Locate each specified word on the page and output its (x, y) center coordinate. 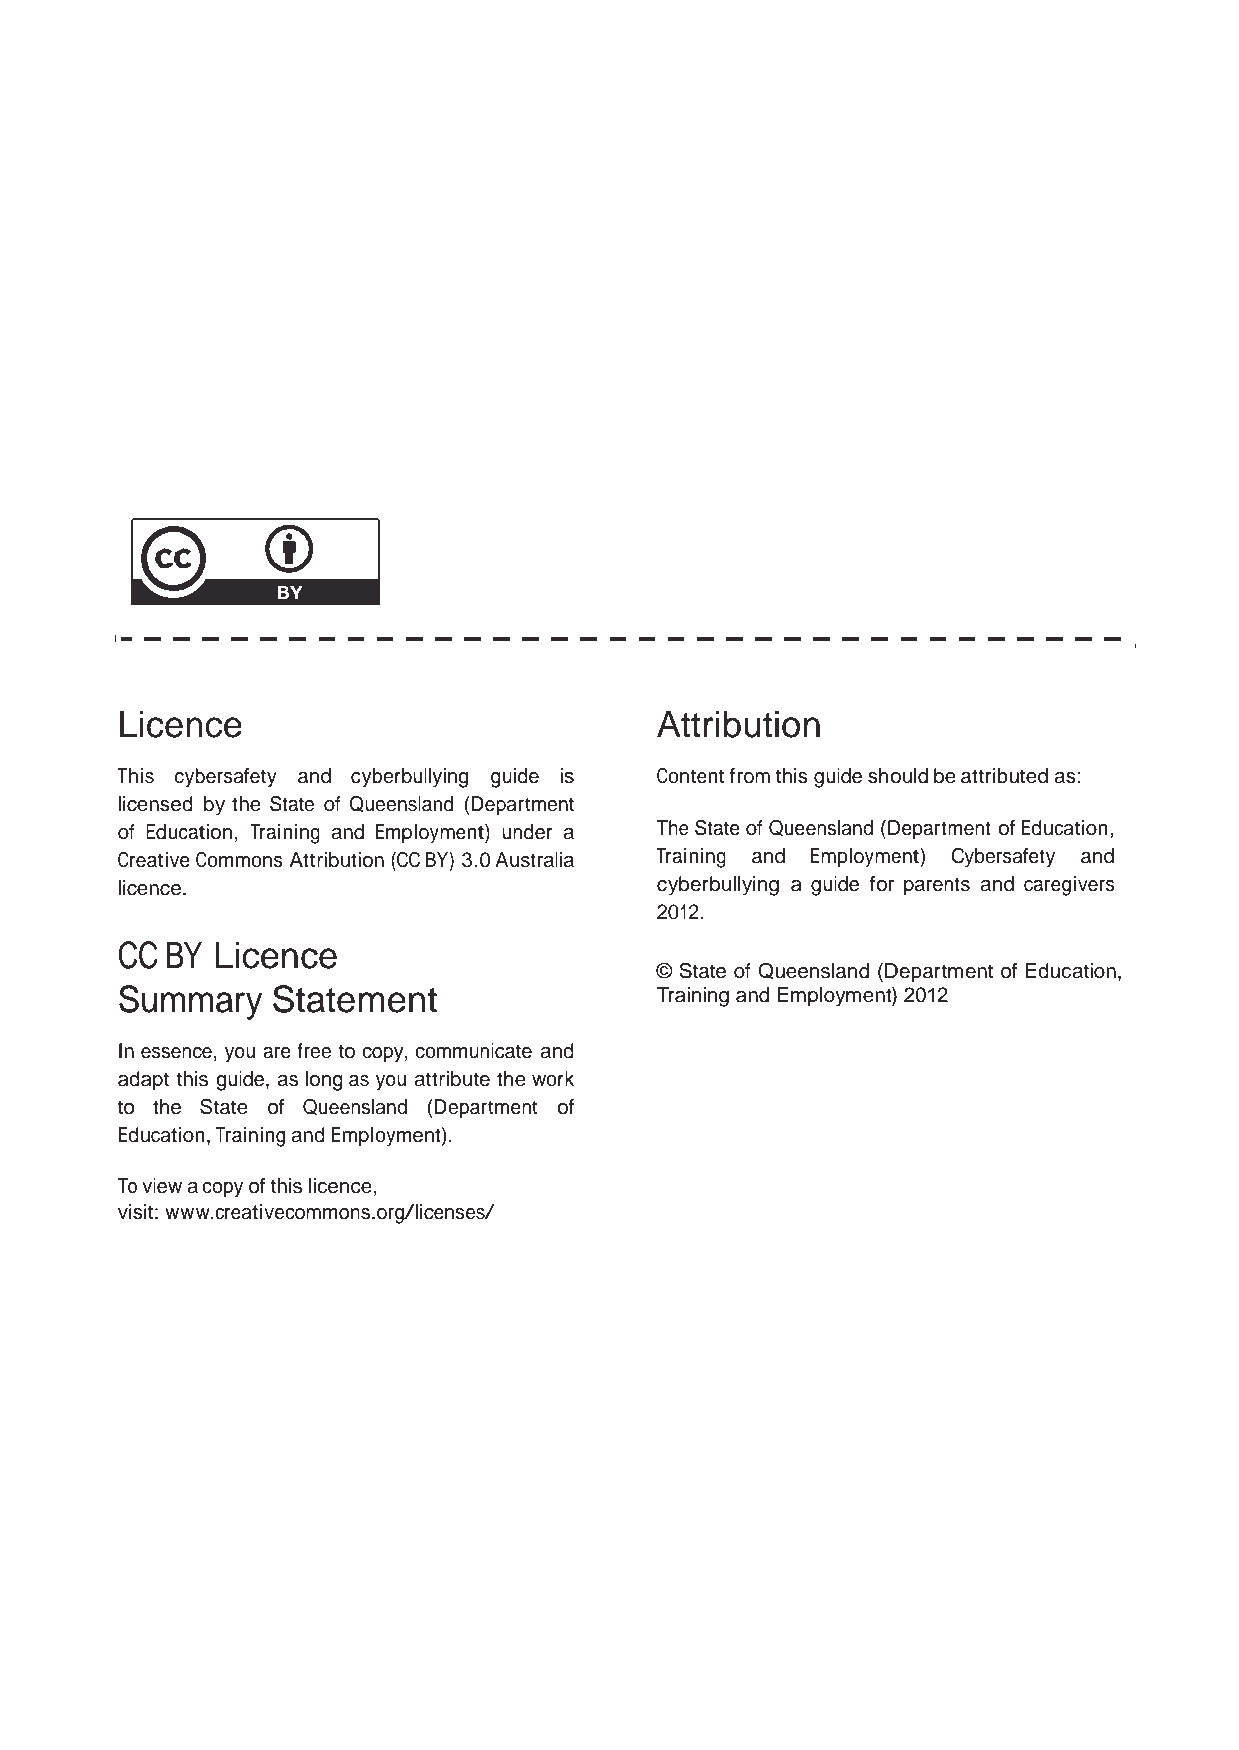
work (553, 1079)
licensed (156, 804)
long (324, 1081)
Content (691, 776)
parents (937, 886)
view (162, 1186)
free (314, 1051)
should (898, 776)
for (882, 884)
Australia (534, 860)
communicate (473, 1051)
